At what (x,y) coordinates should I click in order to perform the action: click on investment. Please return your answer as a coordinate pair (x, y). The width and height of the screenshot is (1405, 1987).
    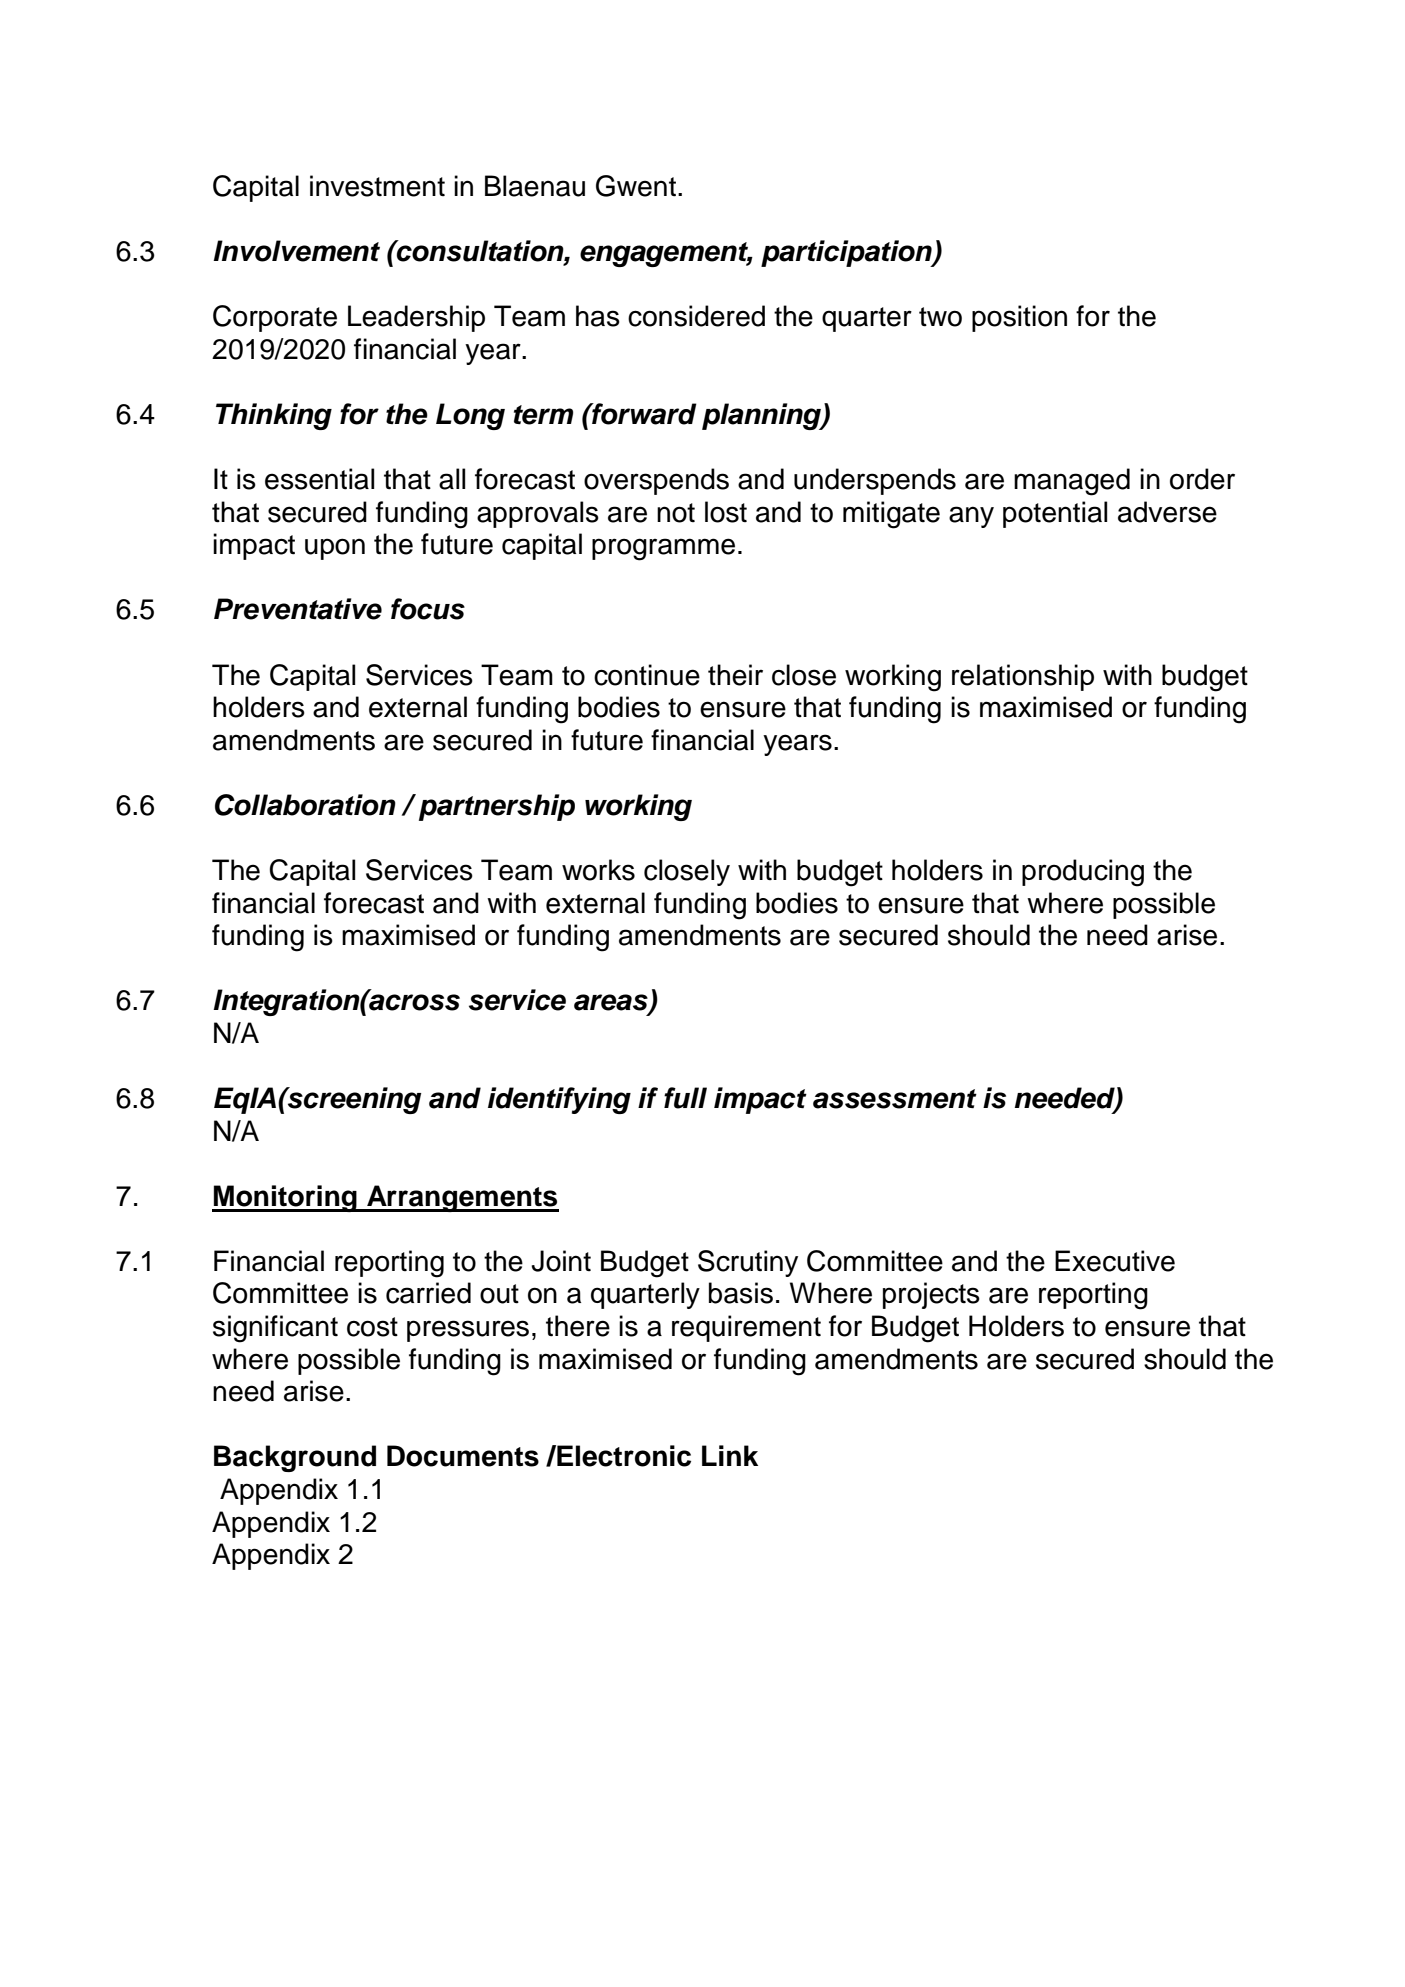
    Looking at the image, I should click on (377, 186).
